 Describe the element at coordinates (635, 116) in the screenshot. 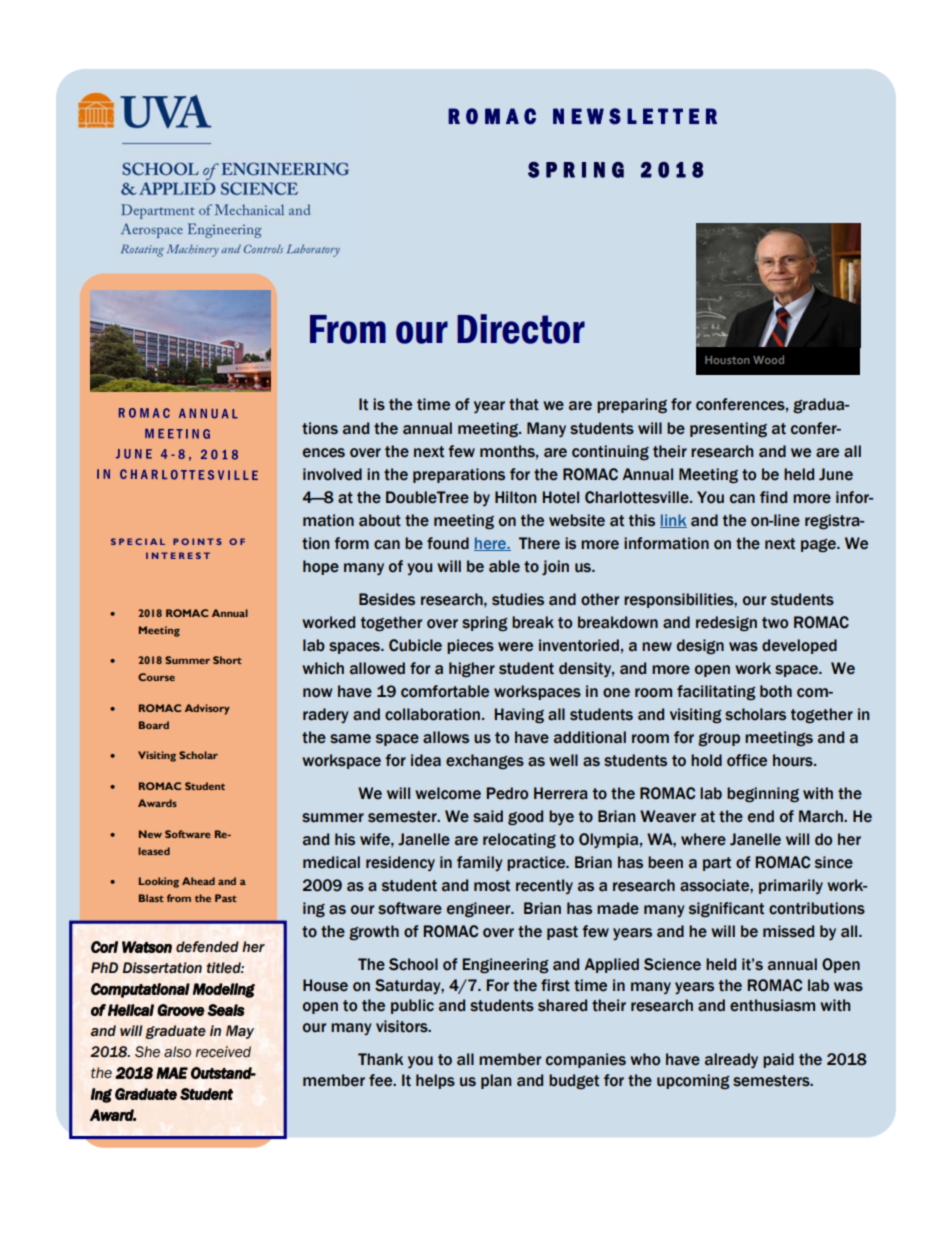

I see `NEWSLETTER` at that location.
